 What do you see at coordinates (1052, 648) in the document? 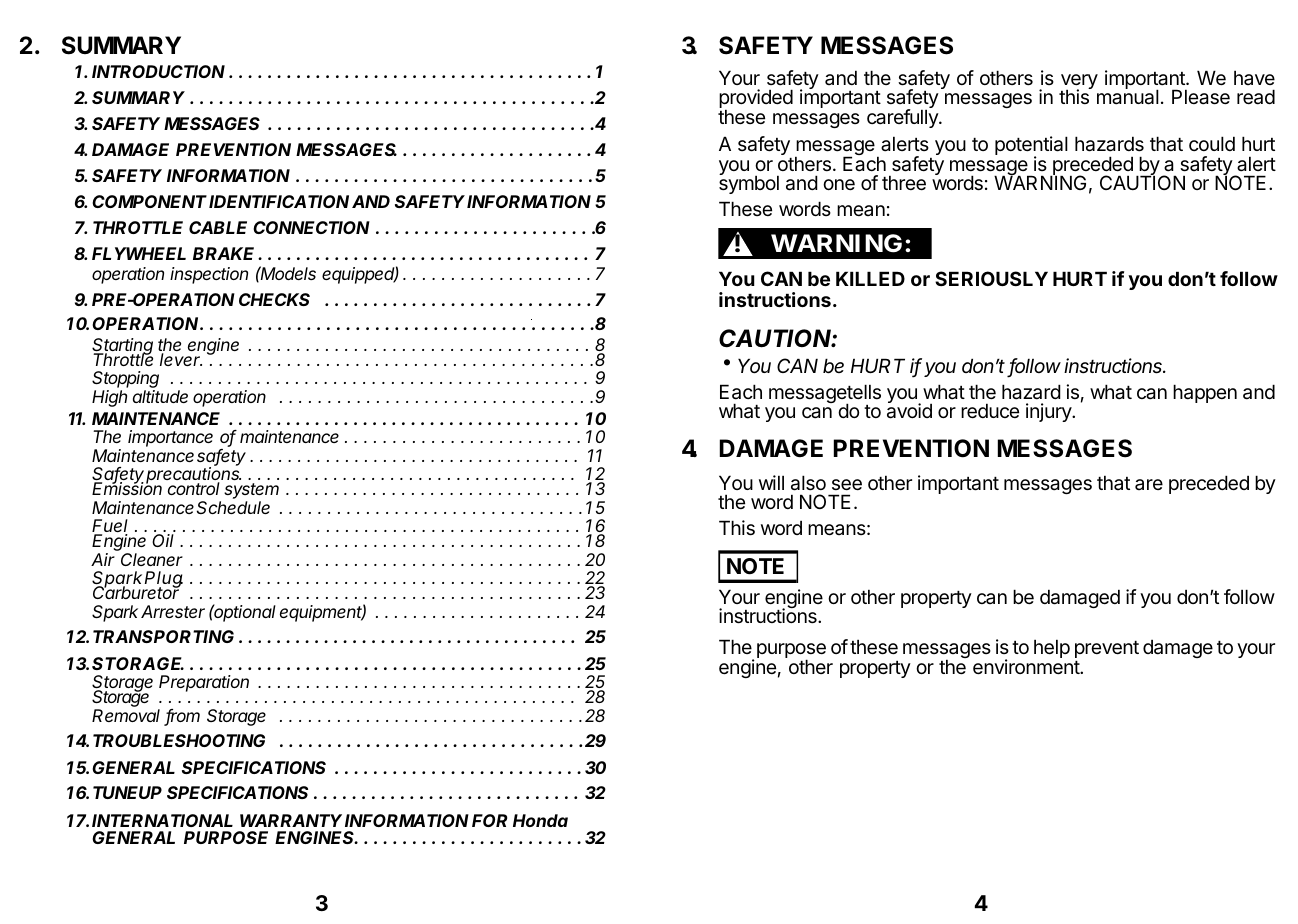
I see `help` at bounding box center [1052, 648].
